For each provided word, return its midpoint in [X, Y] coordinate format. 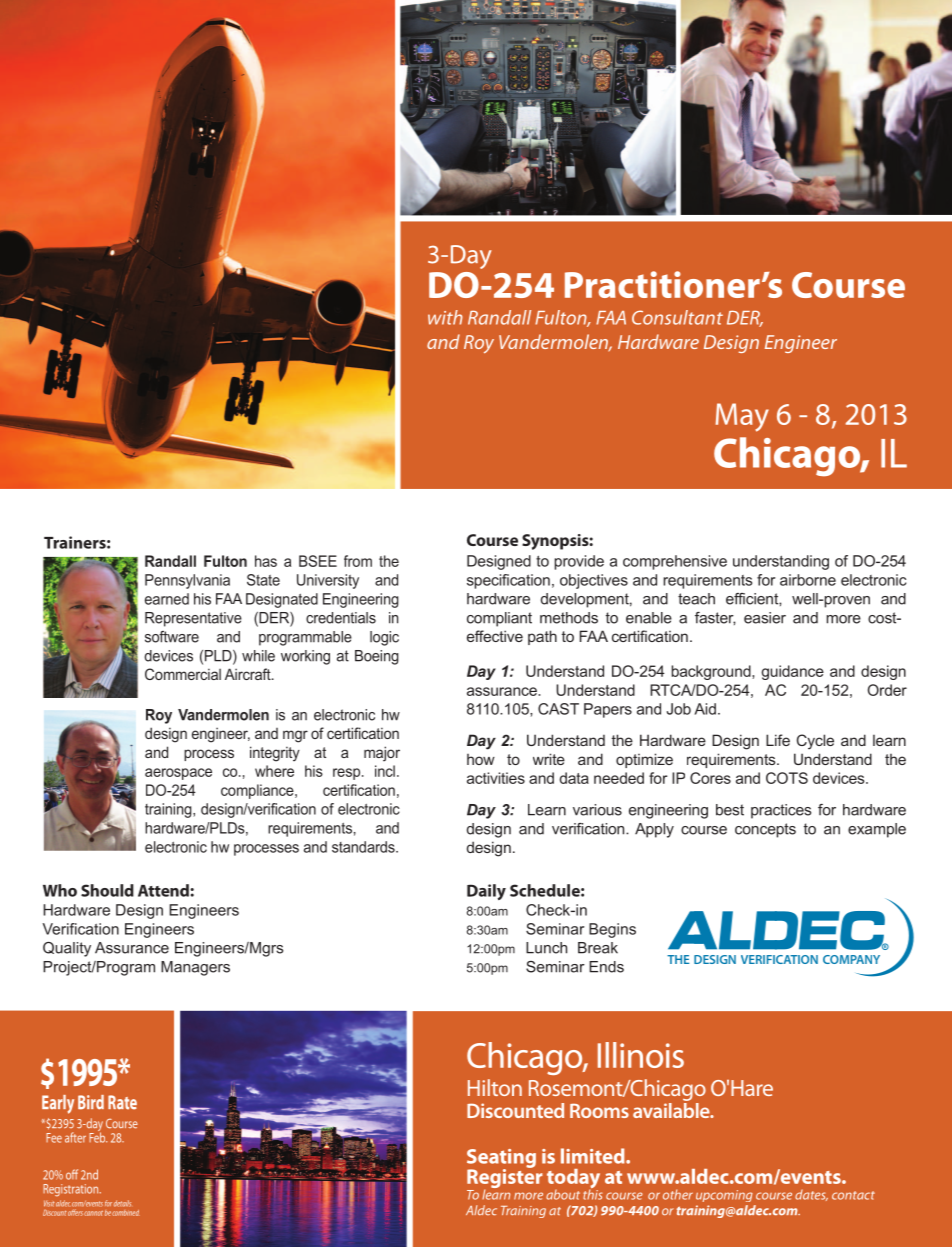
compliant [499, 619]
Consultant [677, 317]
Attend [164, 890]
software [172, 637]
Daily [486, 892]
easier [765, 618]
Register [505, 1178]
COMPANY [851, 959]
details [122, 1203]
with [445, 317]
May [742, 417]
